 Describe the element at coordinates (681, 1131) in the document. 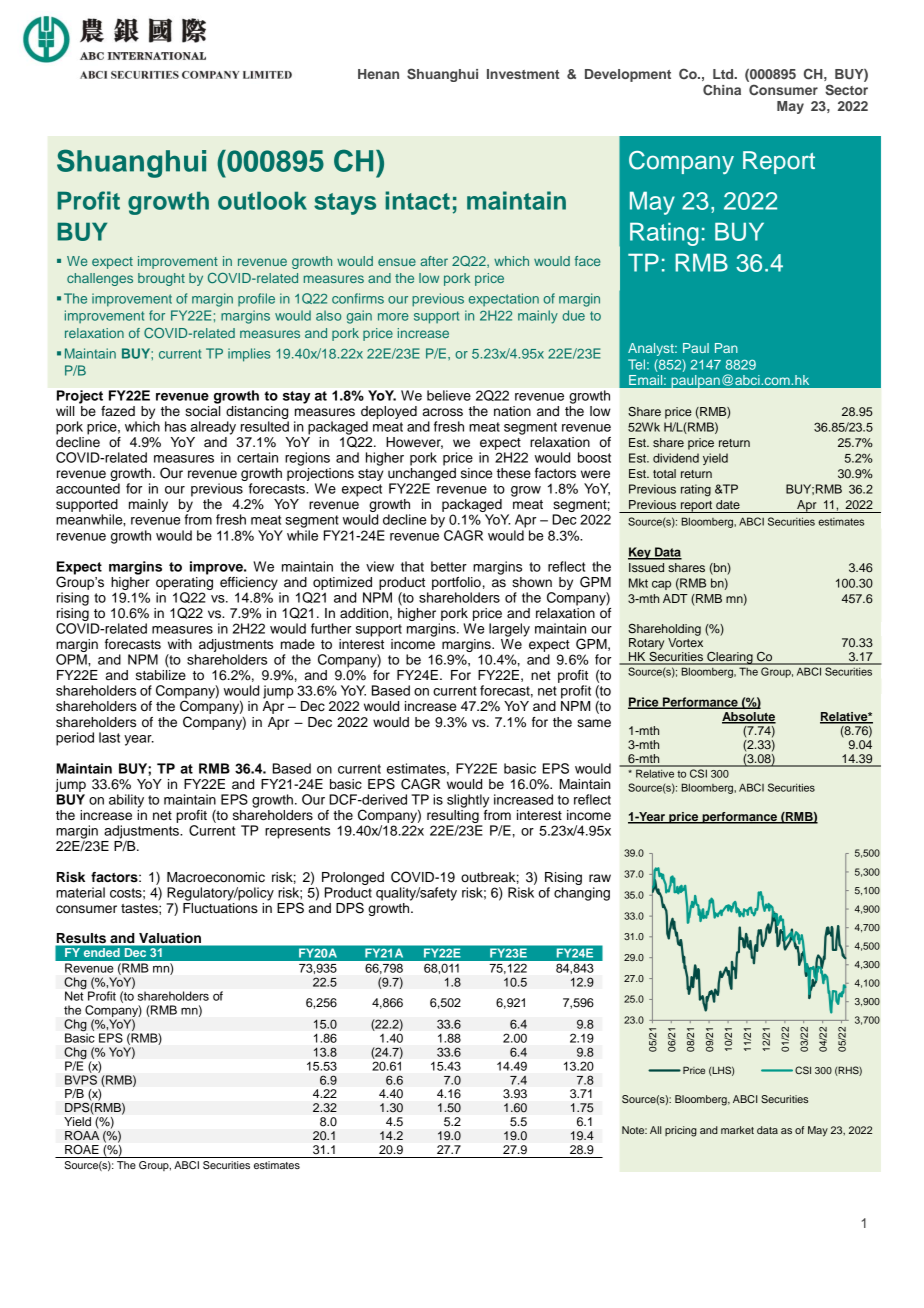

I see `pricing` at that location.
